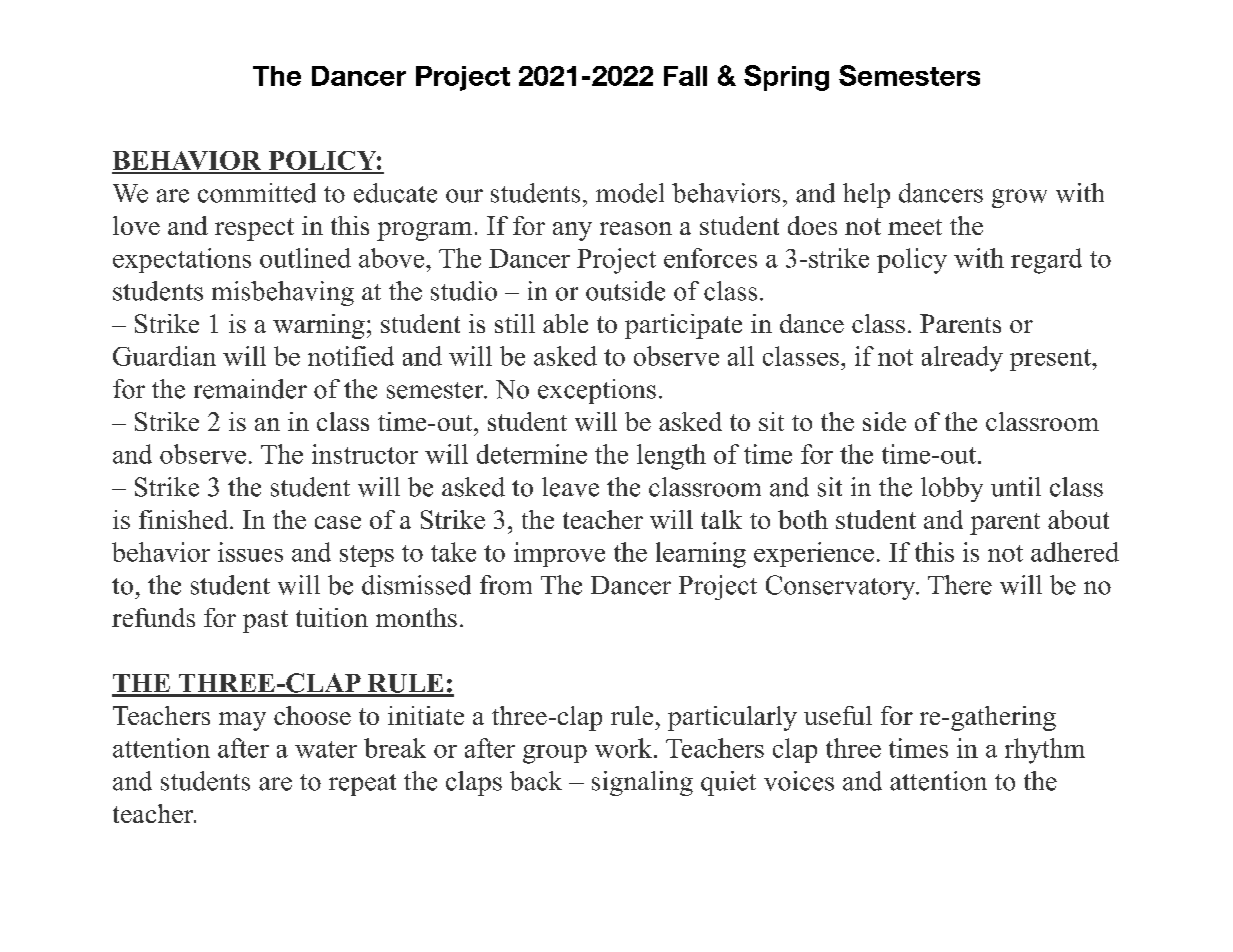 The height and width of the screenshot is (952, 1233). I want to click on Fall, so click(685, 76).
